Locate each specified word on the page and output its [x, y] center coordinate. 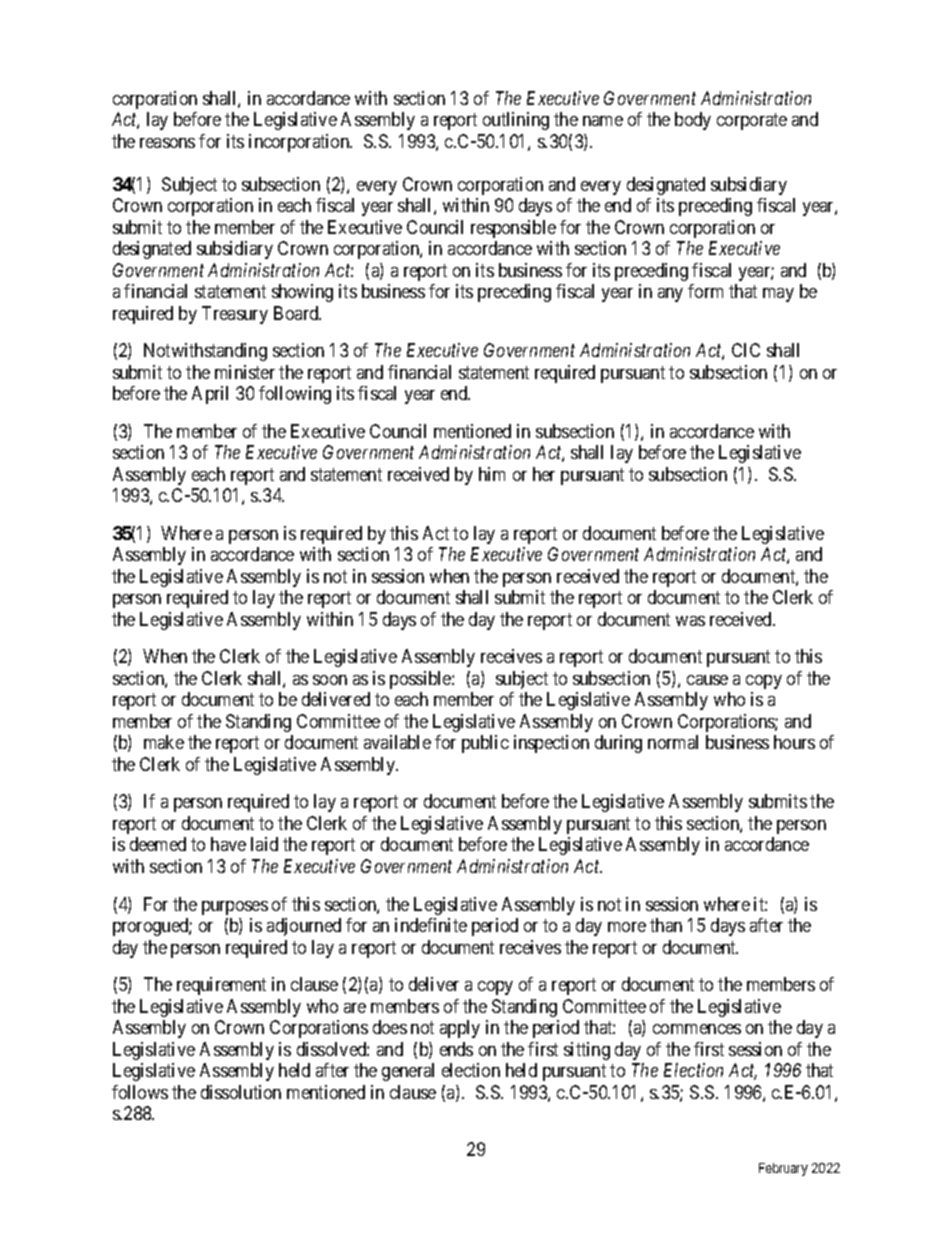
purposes [235, 908]
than [666, 925]
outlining [516, 121]
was [690, 621]
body [693, 121]
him [492, 474]
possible [421, 680]
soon [330, 680]
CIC [746, 350]
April [210, 395]
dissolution [241, 1092]
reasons [167, 143]
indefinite [431, 925]
